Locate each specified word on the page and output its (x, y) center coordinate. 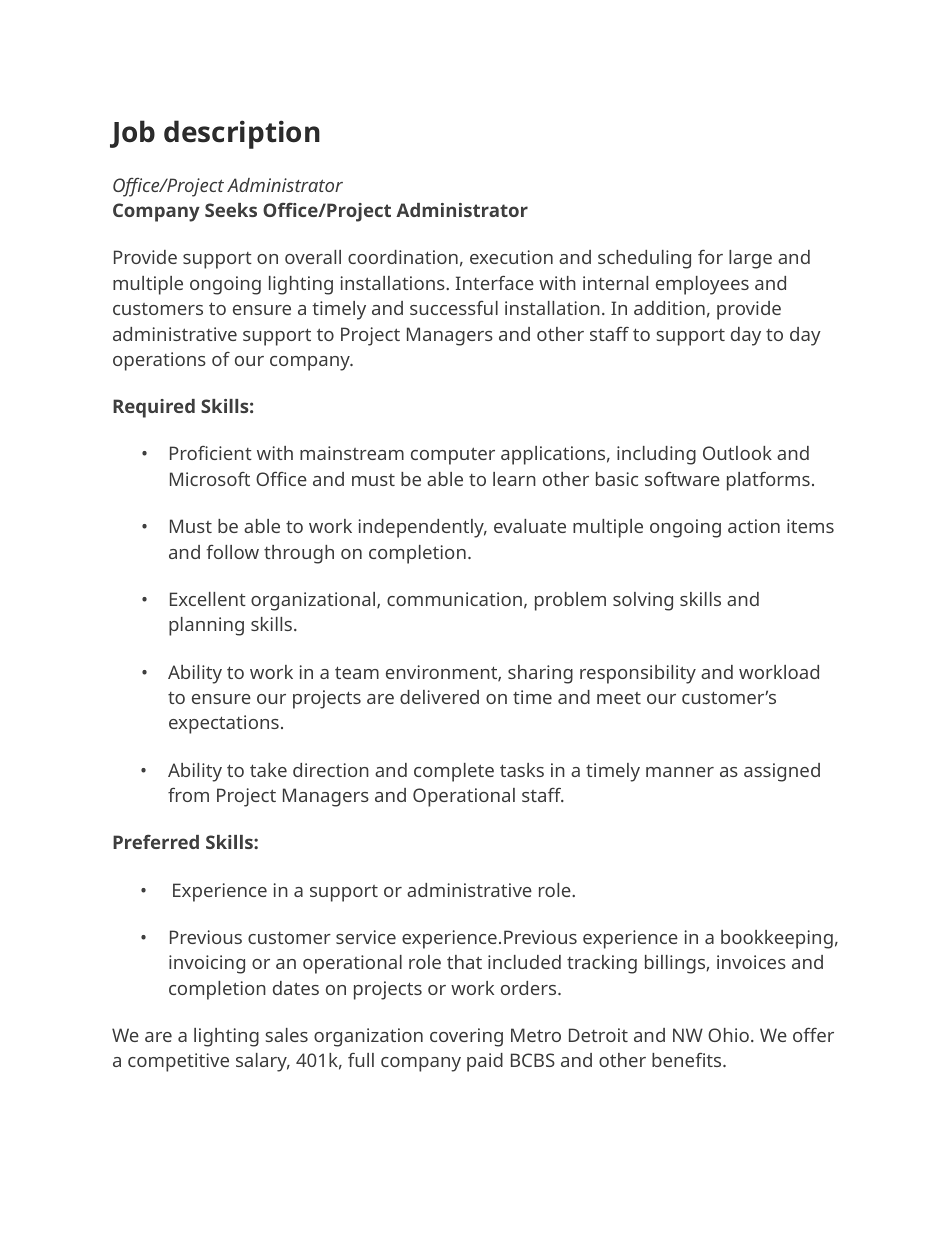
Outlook (737, 453)
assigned (782, 772)
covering (466, 1037)
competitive (178, 1062)
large (750, 259)
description (242, 134)
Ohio (728, 1035)
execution (511, 257)
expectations (224, 724)
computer (453, 456)
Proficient (211, 453)
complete (454, 772)
